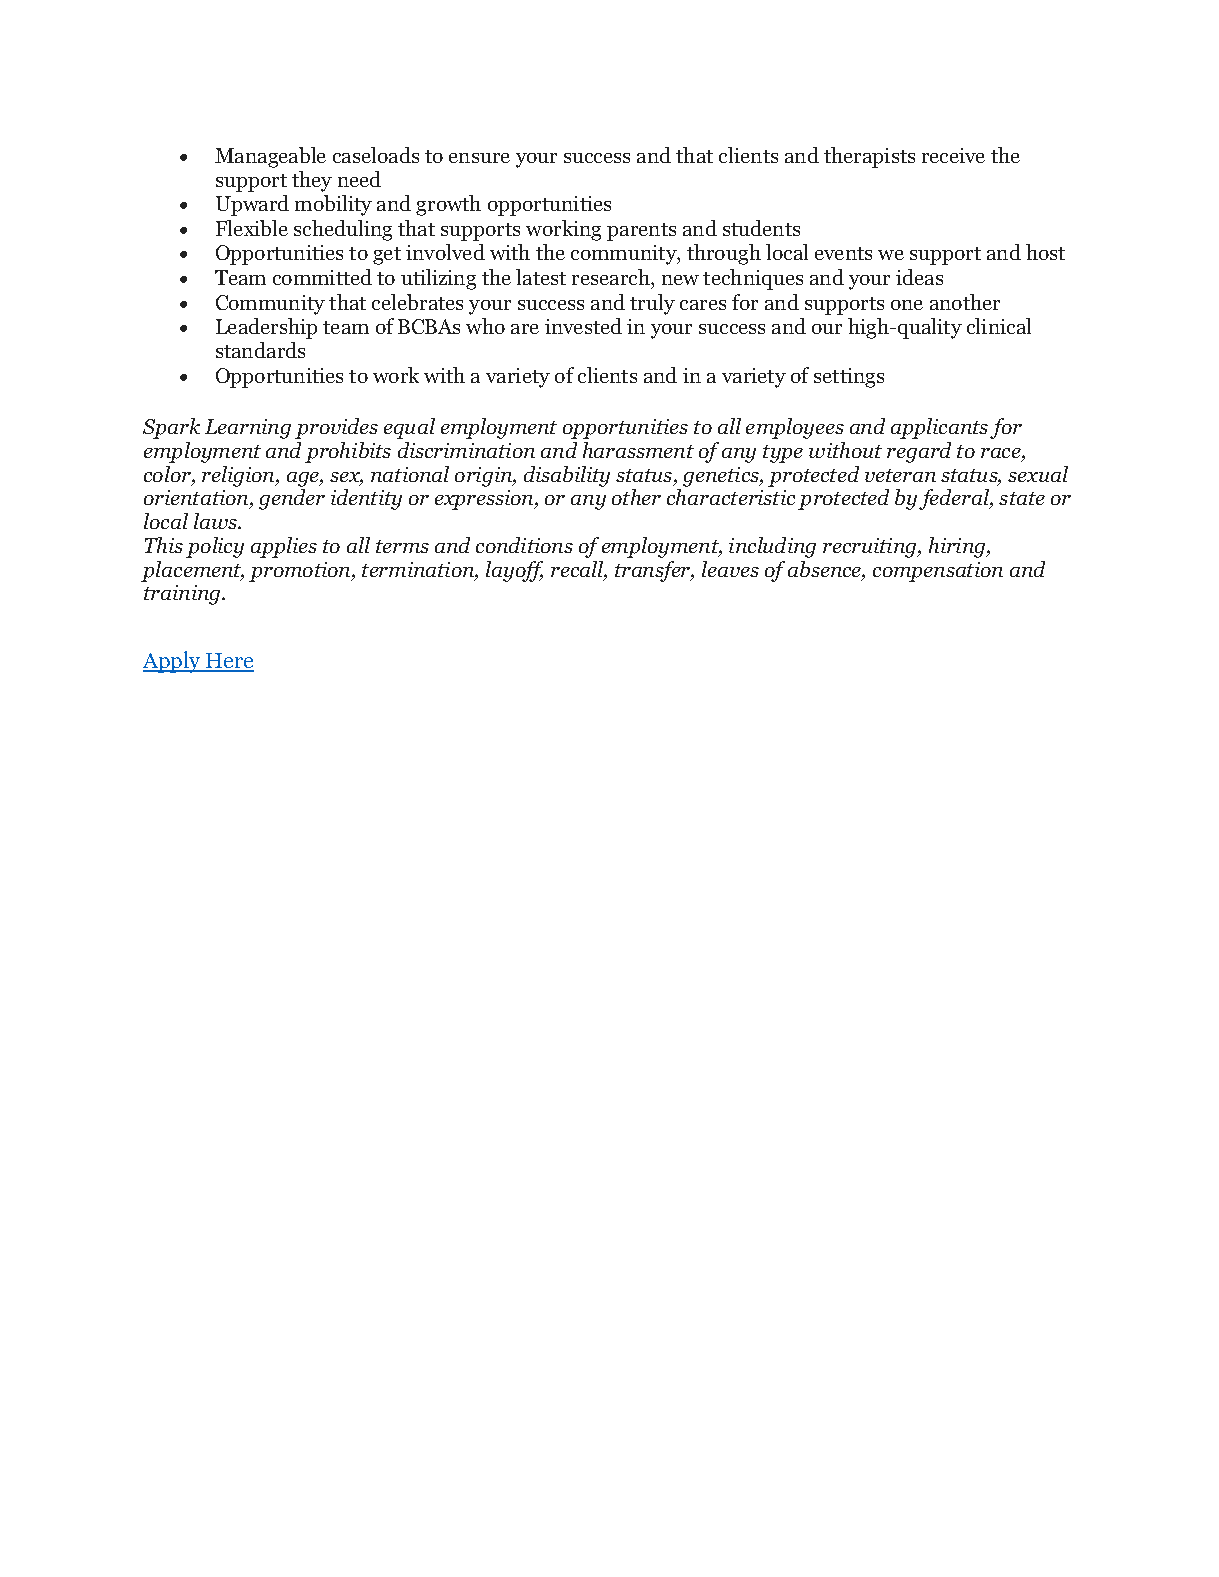 This document has width=1219, height=1577. Describe the element at coordinates (229, 662) in the document. I see `Here` at that location.
